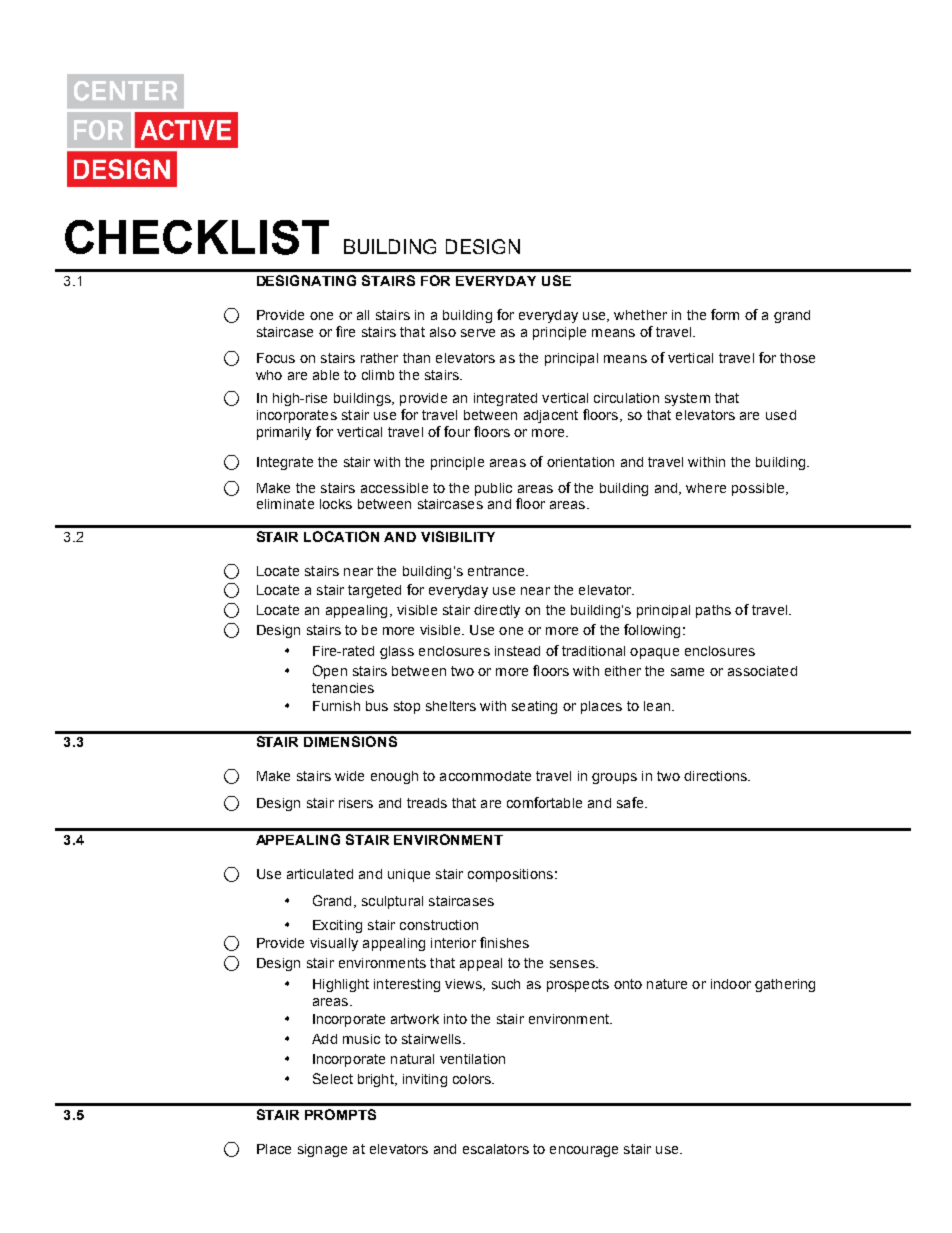 Image resolution: width=952 pixels, height=1233 pixels. What do you see at coordinates (713, 611) in the page?
I see `paths` at bounding box center [713, 611].
